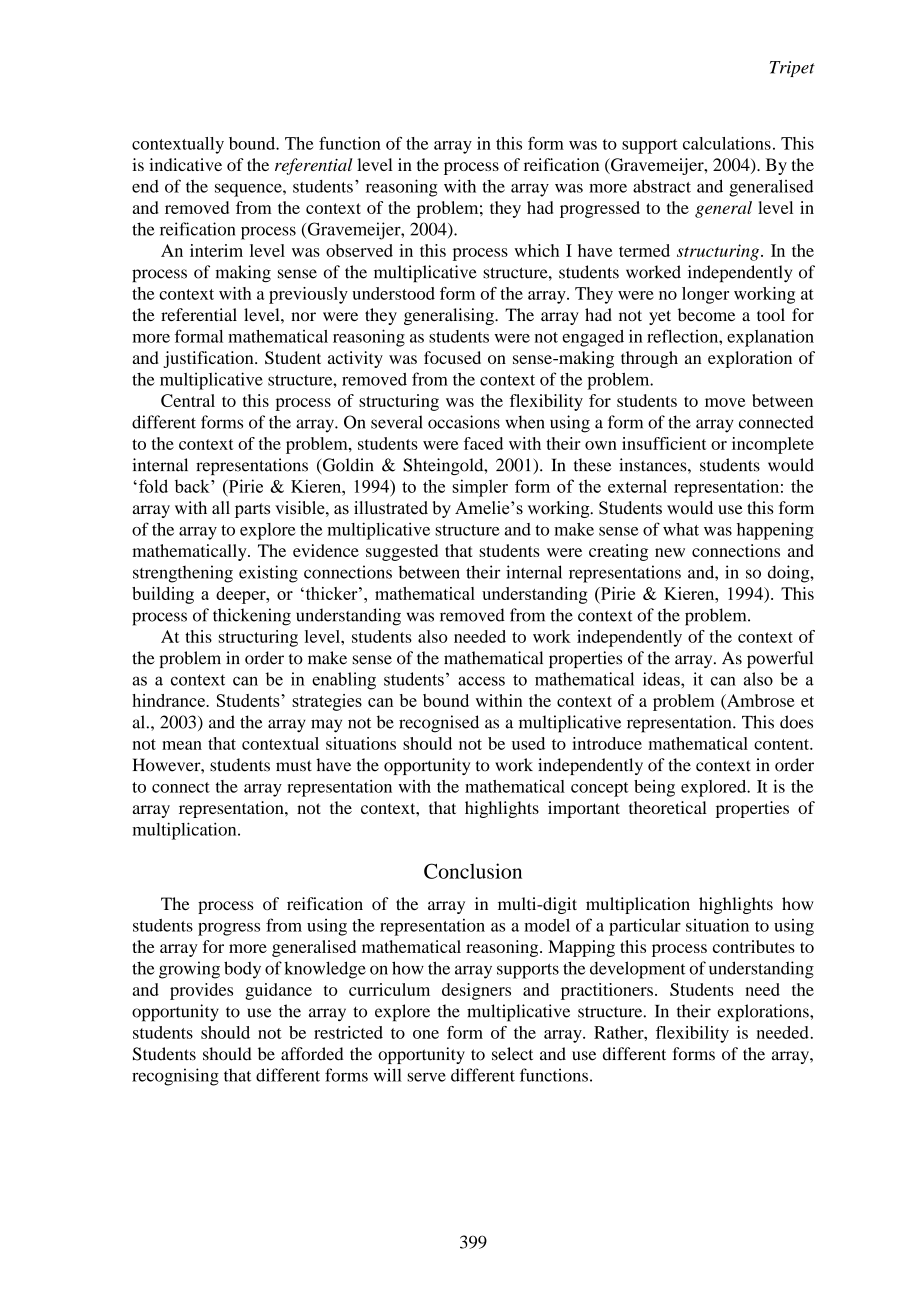  I want to click on which, so click(536, 250).
